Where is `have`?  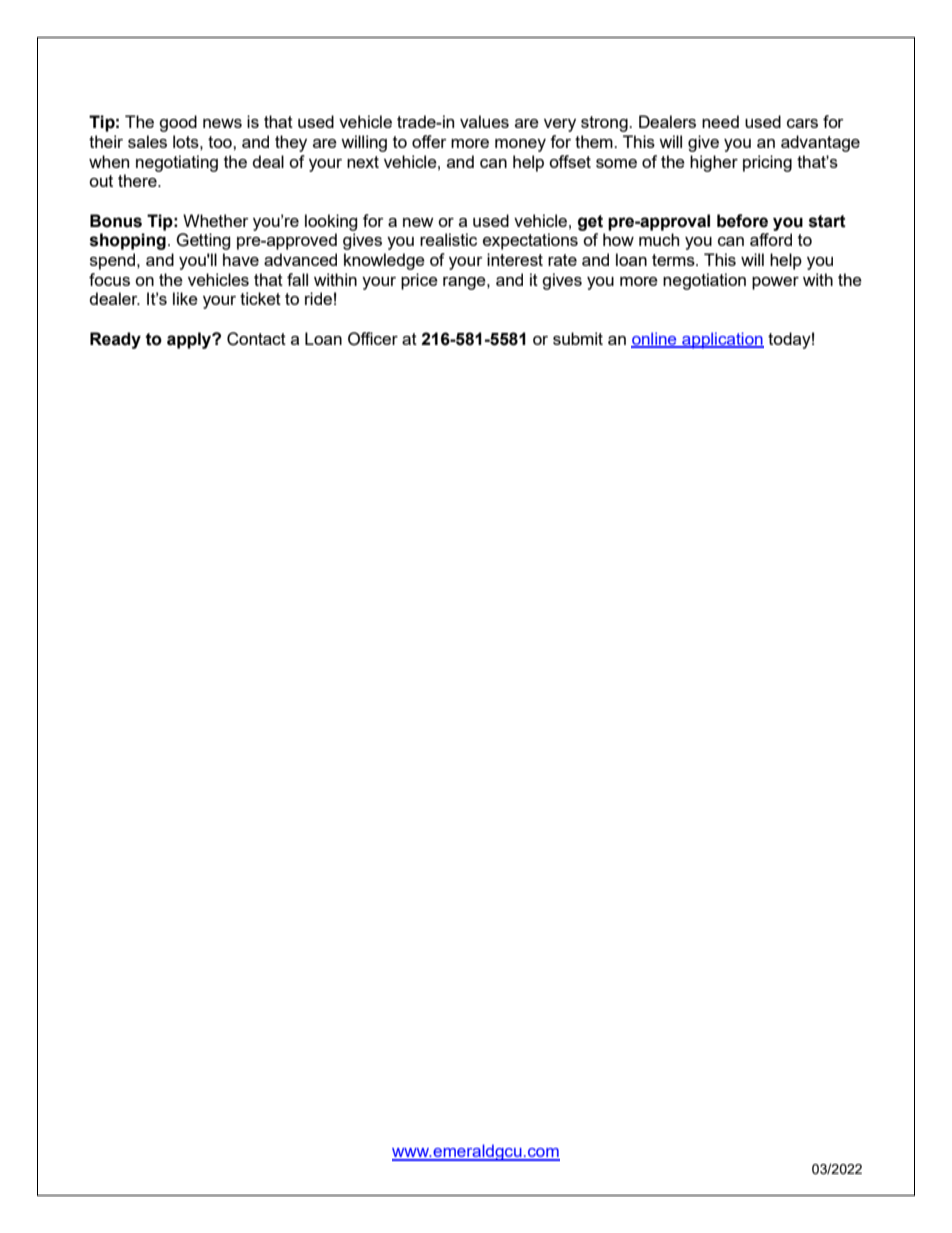 have is located at coordinates (241, 259).
